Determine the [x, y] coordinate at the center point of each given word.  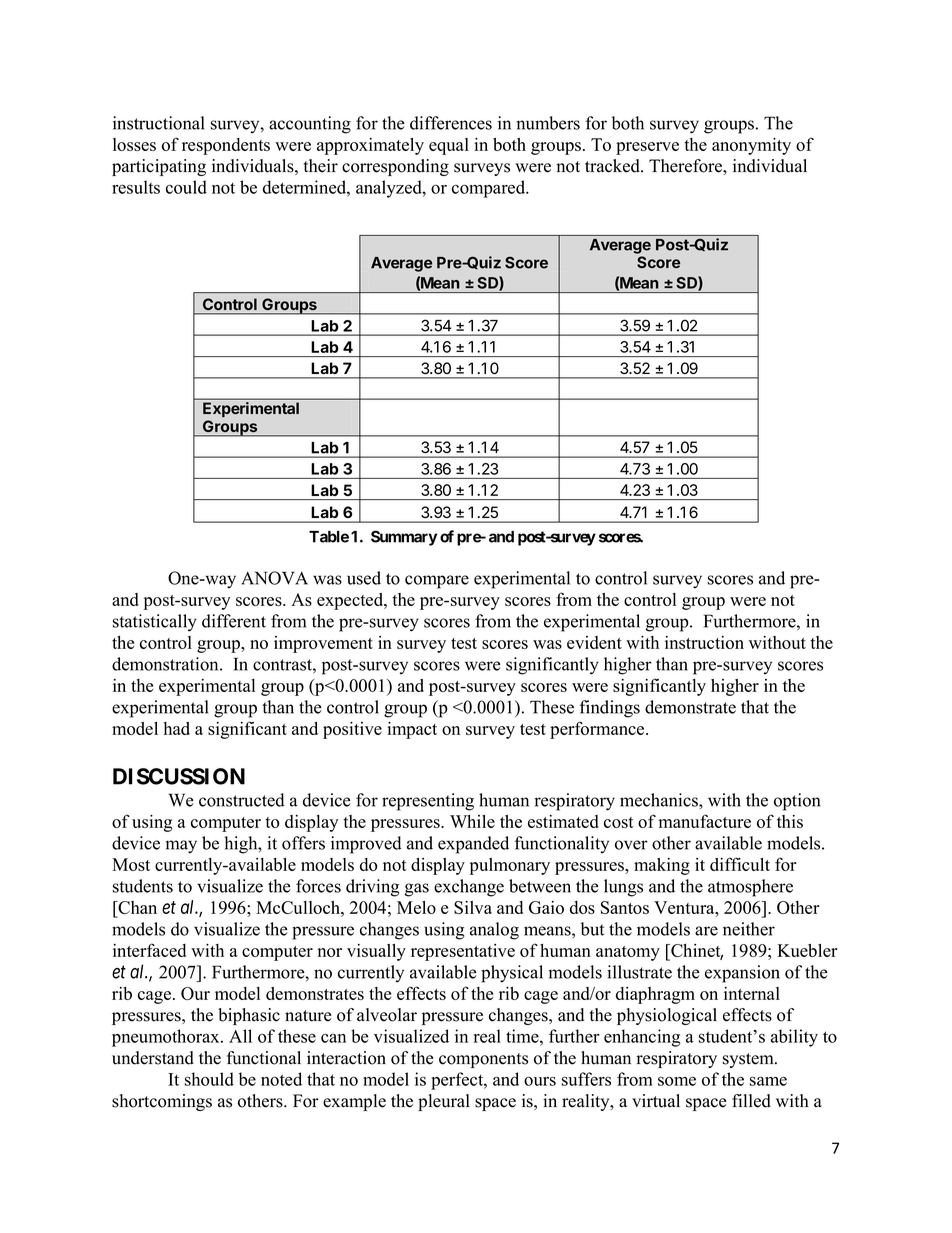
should [209, 1079]
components [483, 1060]
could [186, 187]
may [181, 847]
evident [594, 642]
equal [449, 146]
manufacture [705, 821]
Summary [404, 538]
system [749, 1060]
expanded [473, 845]
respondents [226, 146]
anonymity [751, 146]
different [234, 621]
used [364, 578]
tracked [613, 166]
